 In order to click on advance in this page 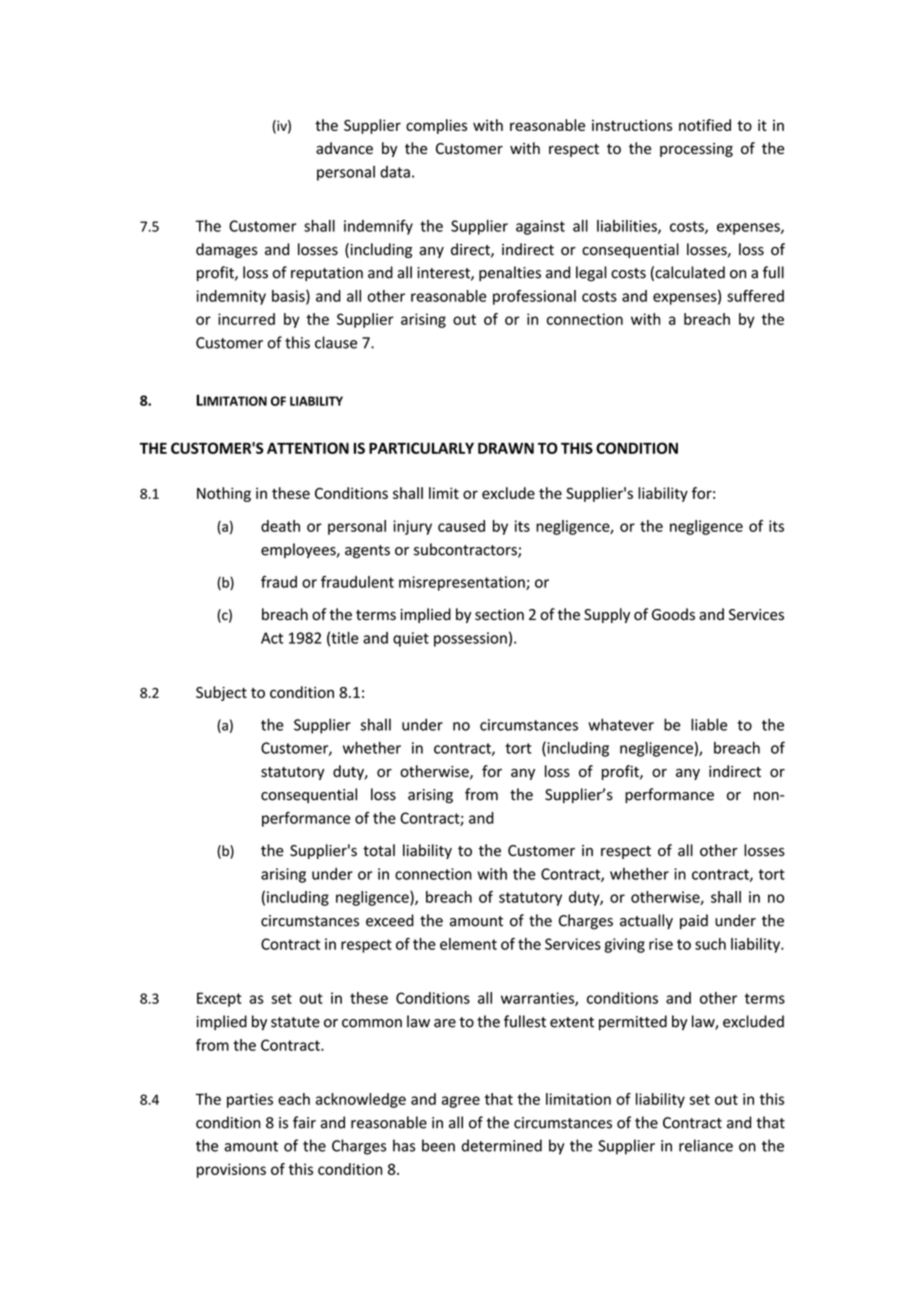, I will do `click(344, 148)`.
